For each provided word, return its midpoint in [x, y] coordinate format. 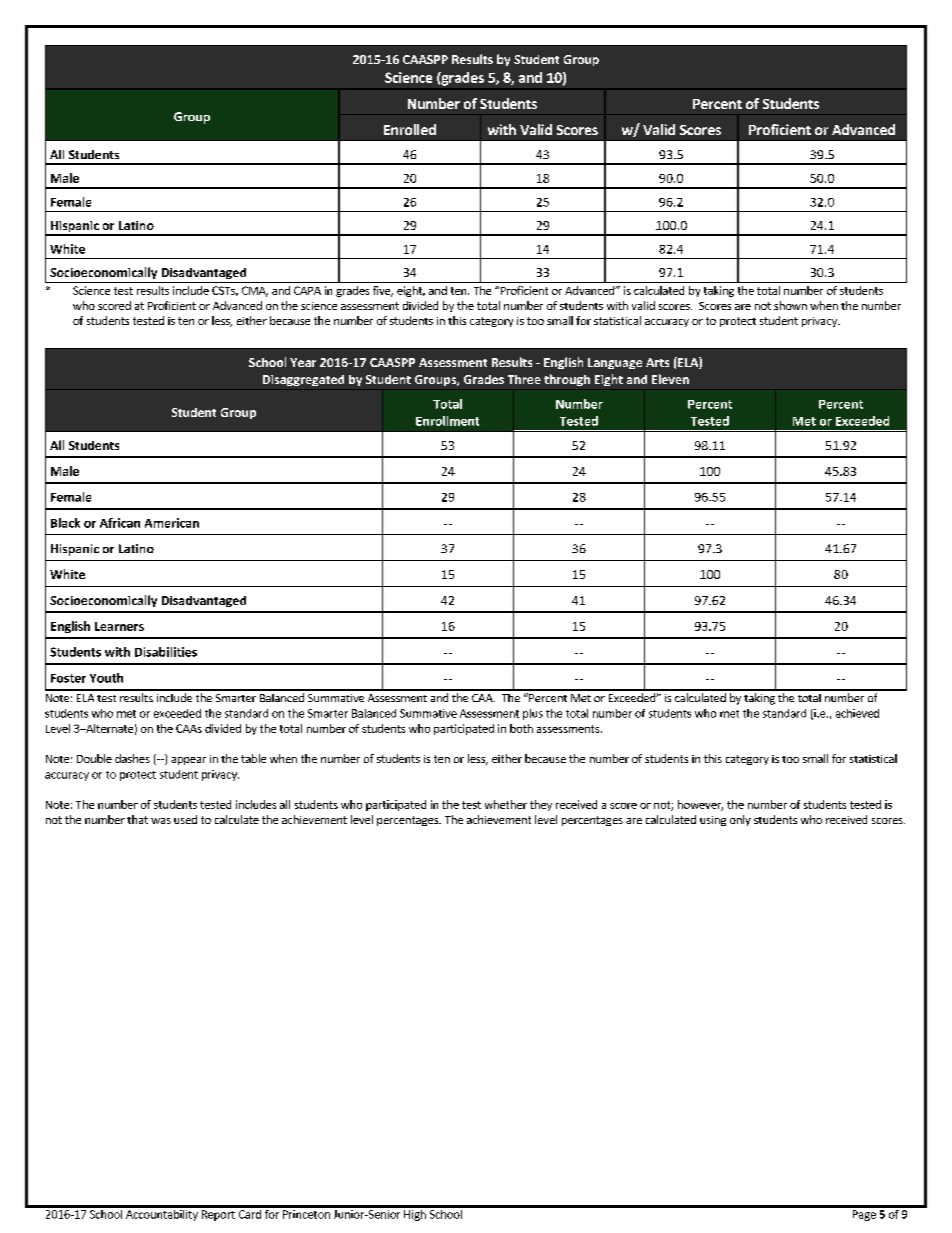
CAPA [307, 290]
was [161, 821]
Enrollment [447, 421]
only [740, 820]
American [172, 523]
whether [506, 804]
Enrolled [410, 129]
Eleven [670, 379]
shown [790, 305]
